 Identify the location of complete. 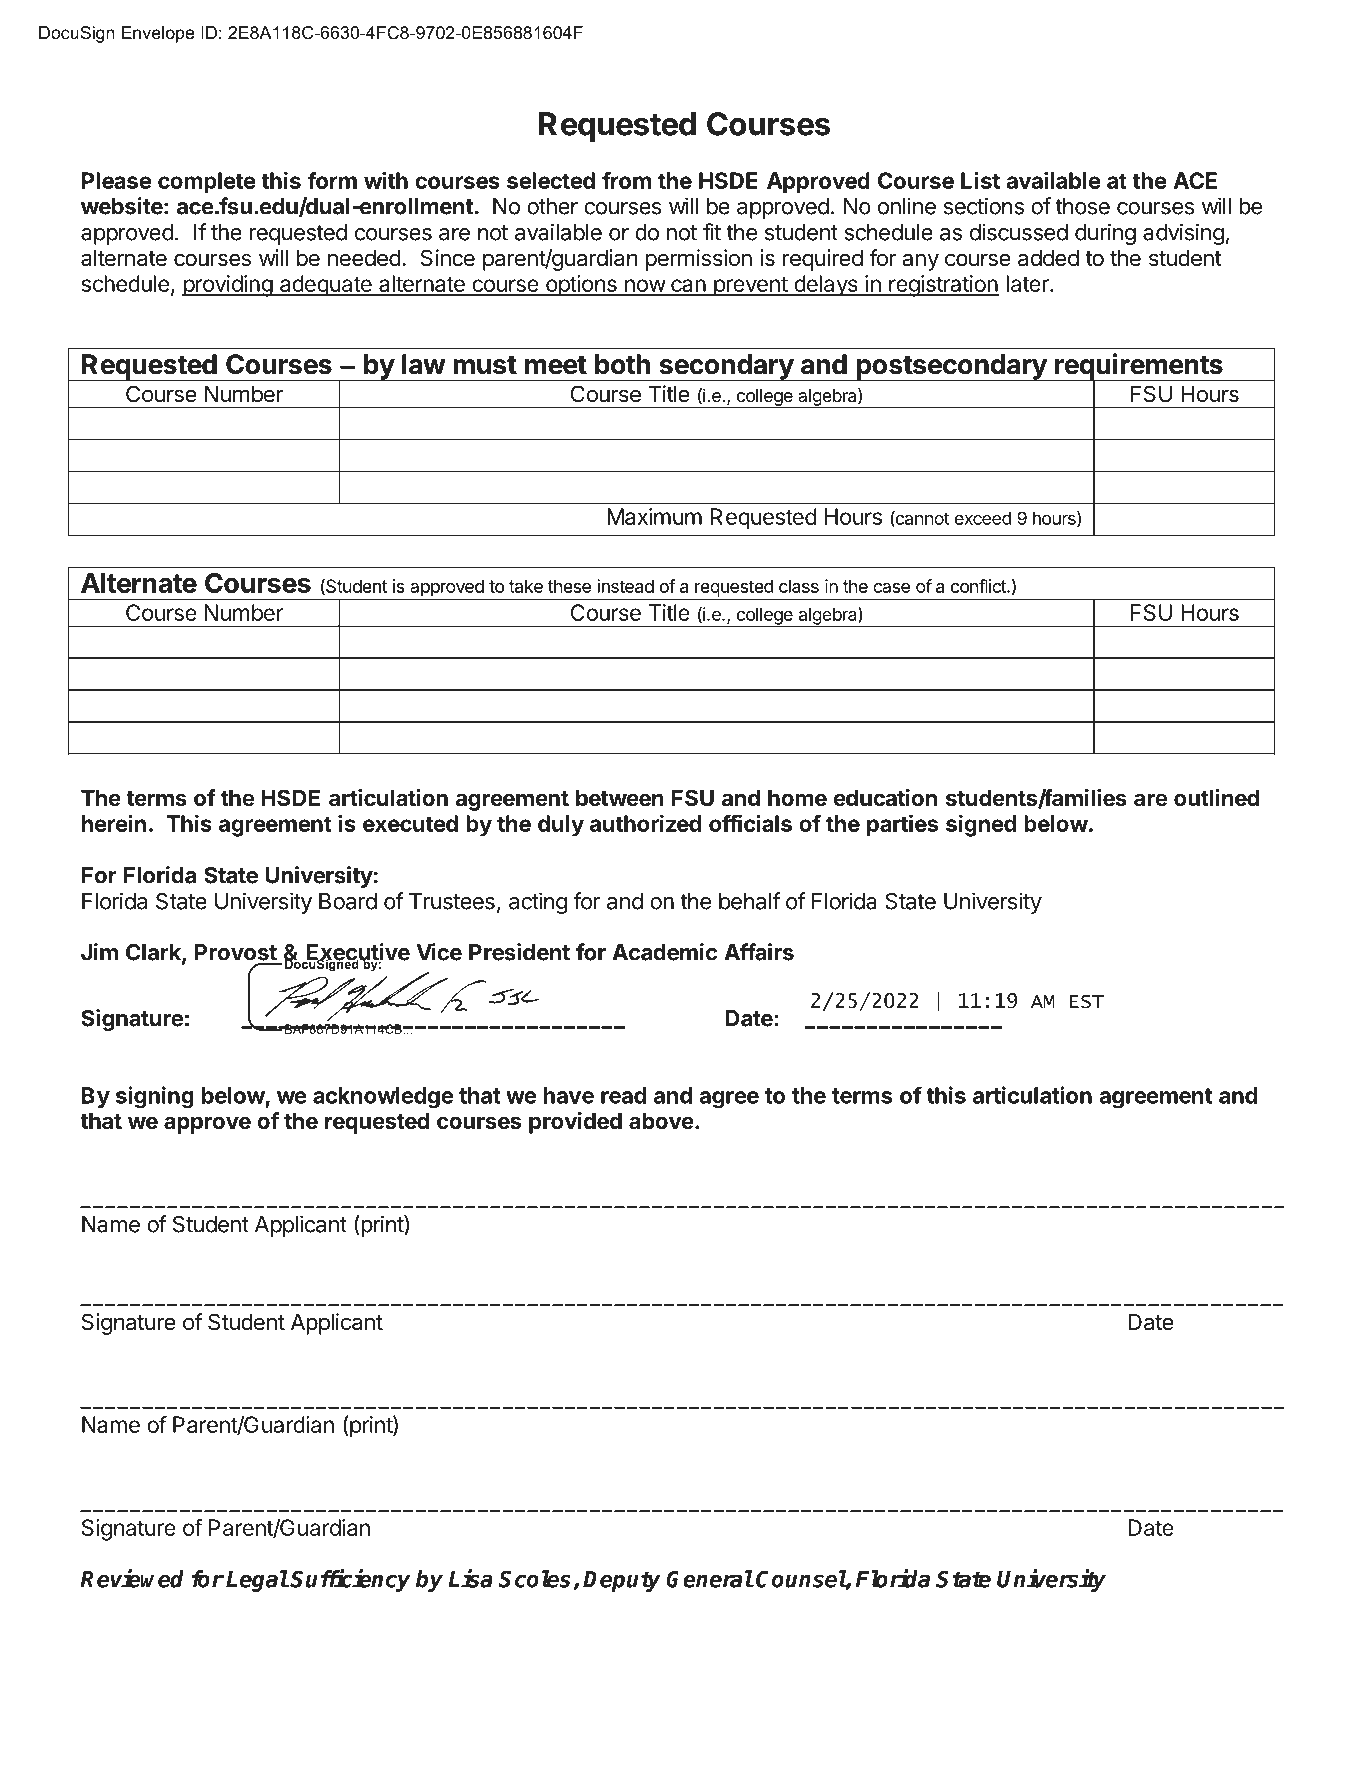
(207, 183).
